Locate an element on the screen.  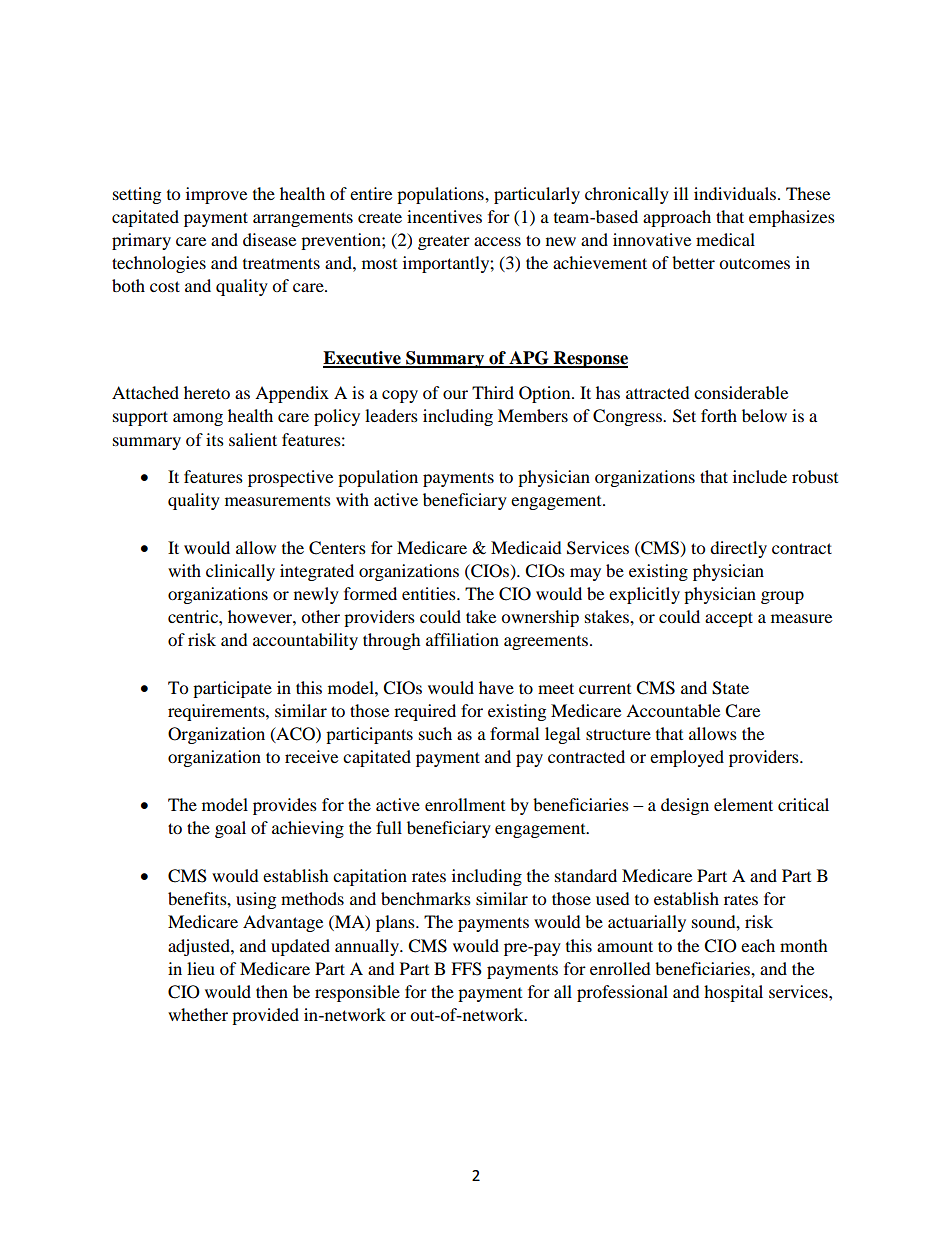
among is located at coordinates (198, 419).
